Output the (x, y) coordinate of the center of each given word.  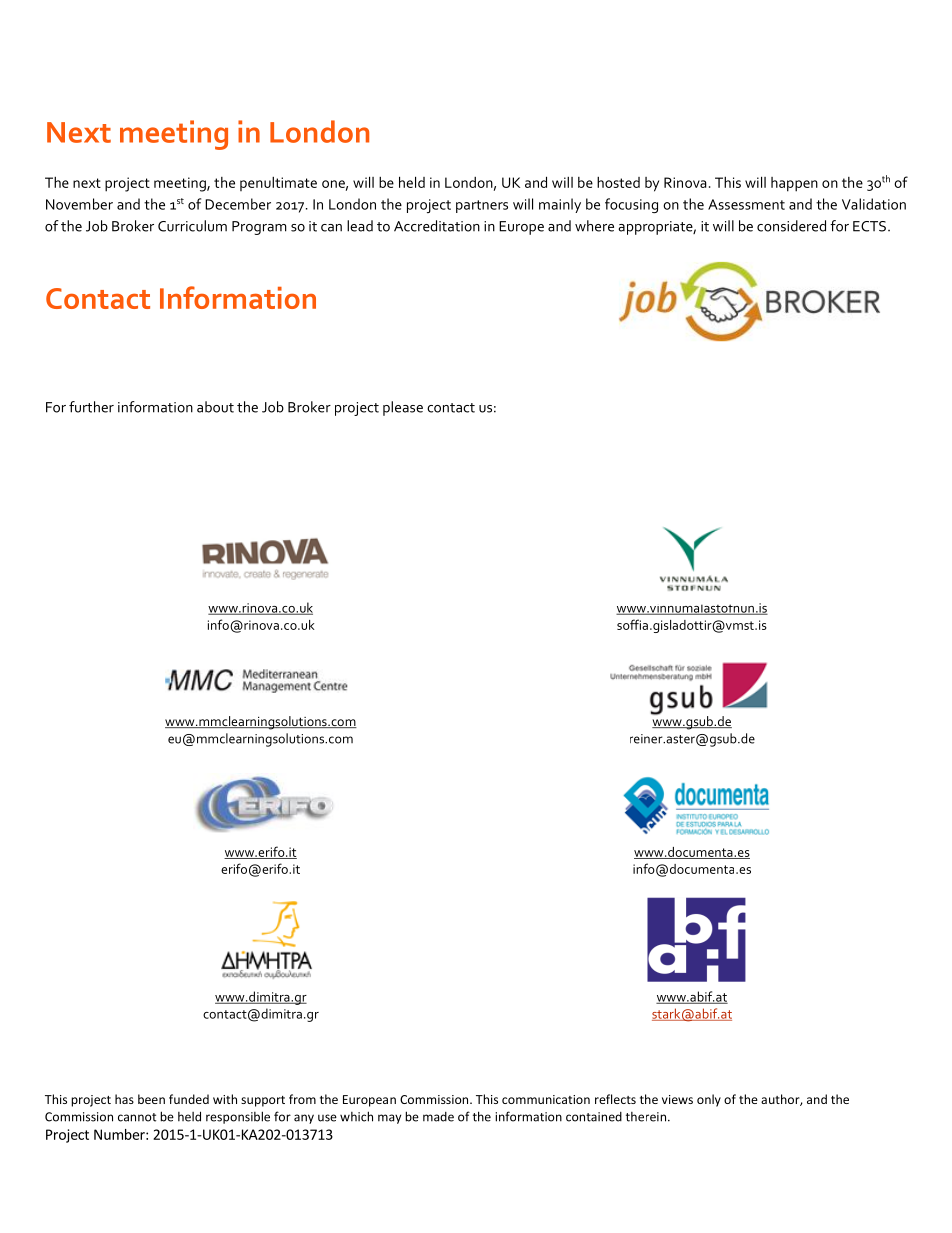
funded (189, 1099)
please (403, 408)
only (709, 1100)
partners (482, 206)
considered (791, 226)
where (594, 226)
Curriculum (192, 226)
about (215, 407)
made (438, 1117)
